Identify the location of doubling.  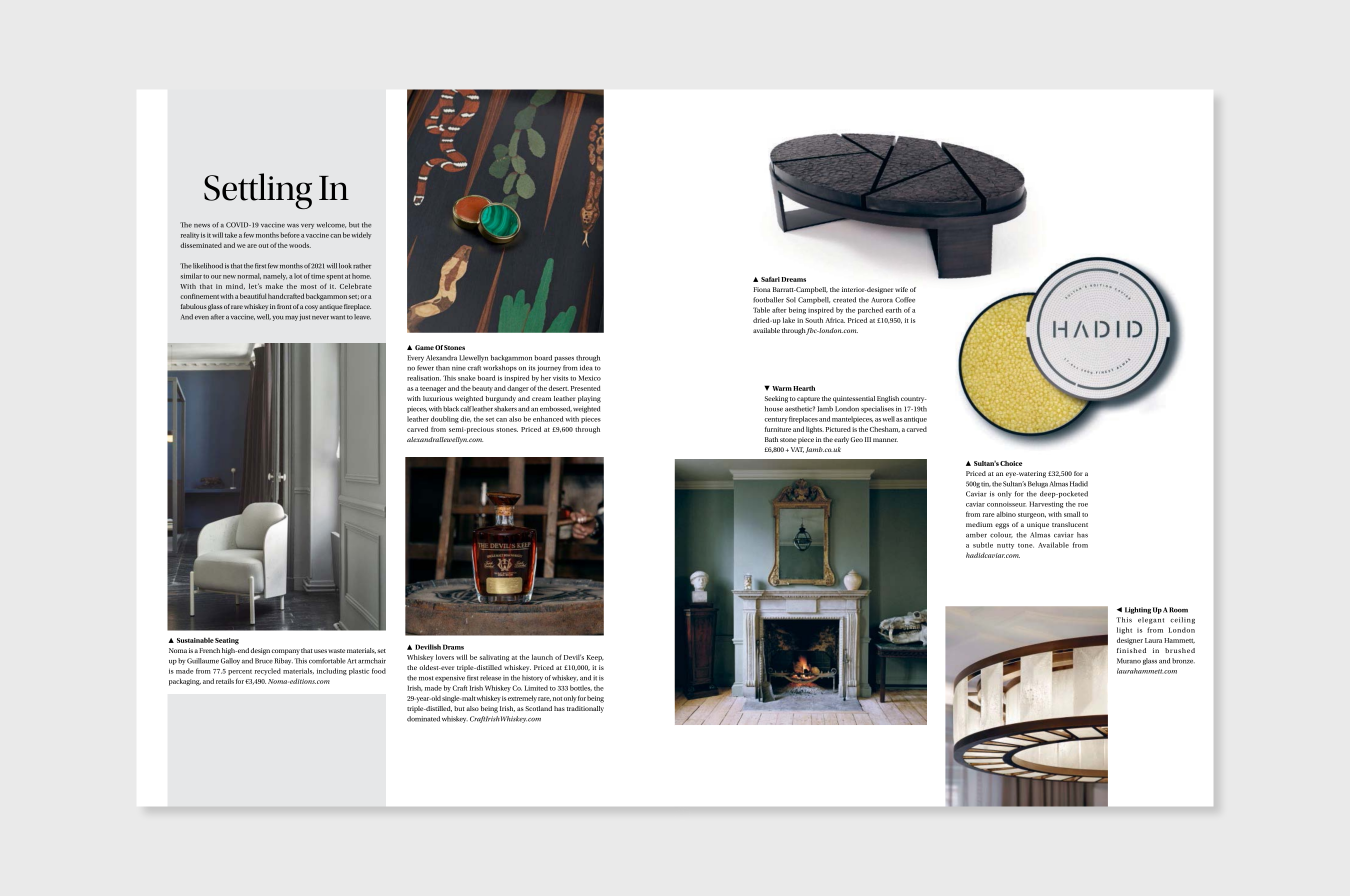
(445, 419).
